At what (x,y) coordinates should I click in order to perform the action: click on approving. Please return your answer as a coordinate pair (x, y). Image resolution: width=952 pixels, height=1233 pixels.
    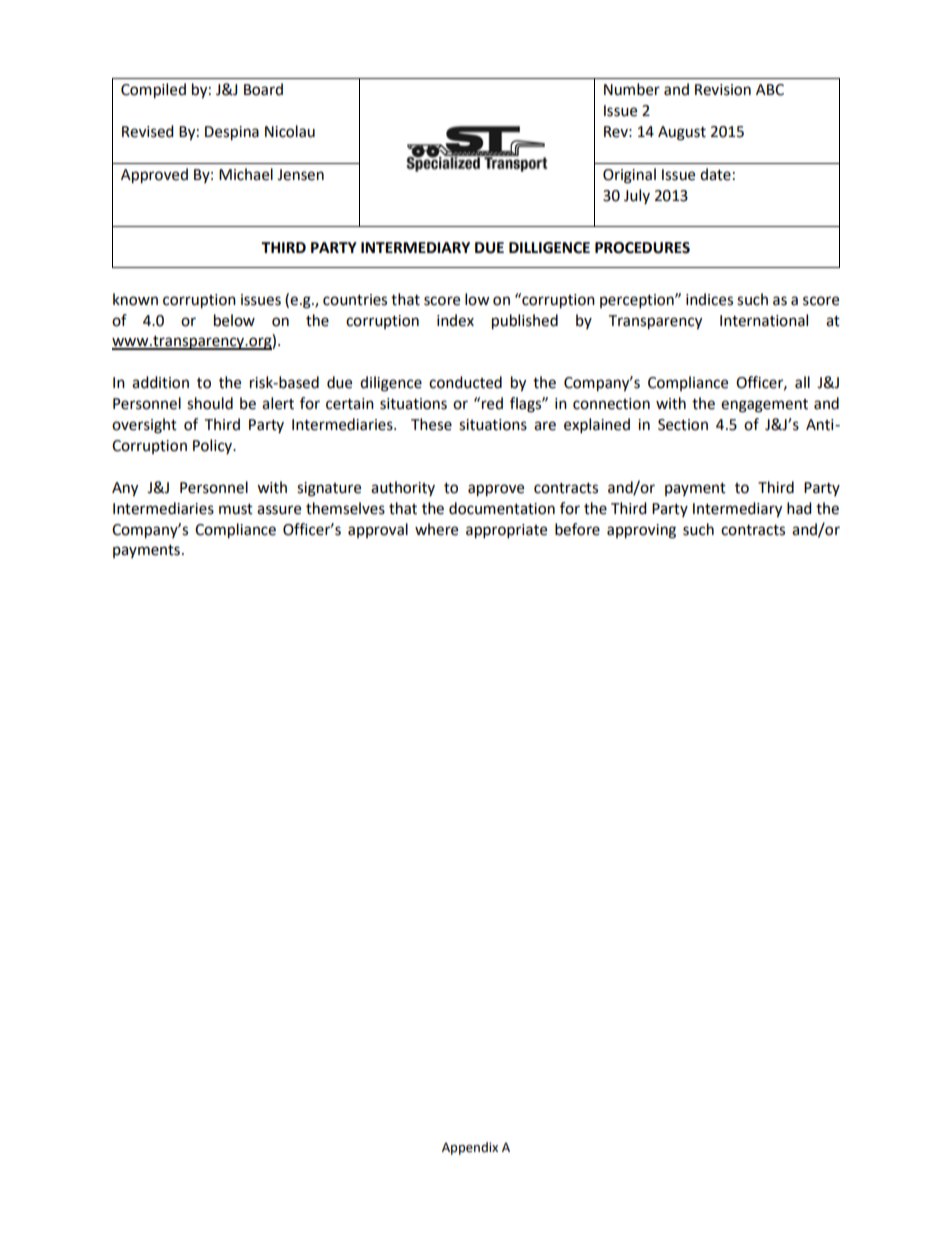
    Looking at the image, I should click on (641, 531).
